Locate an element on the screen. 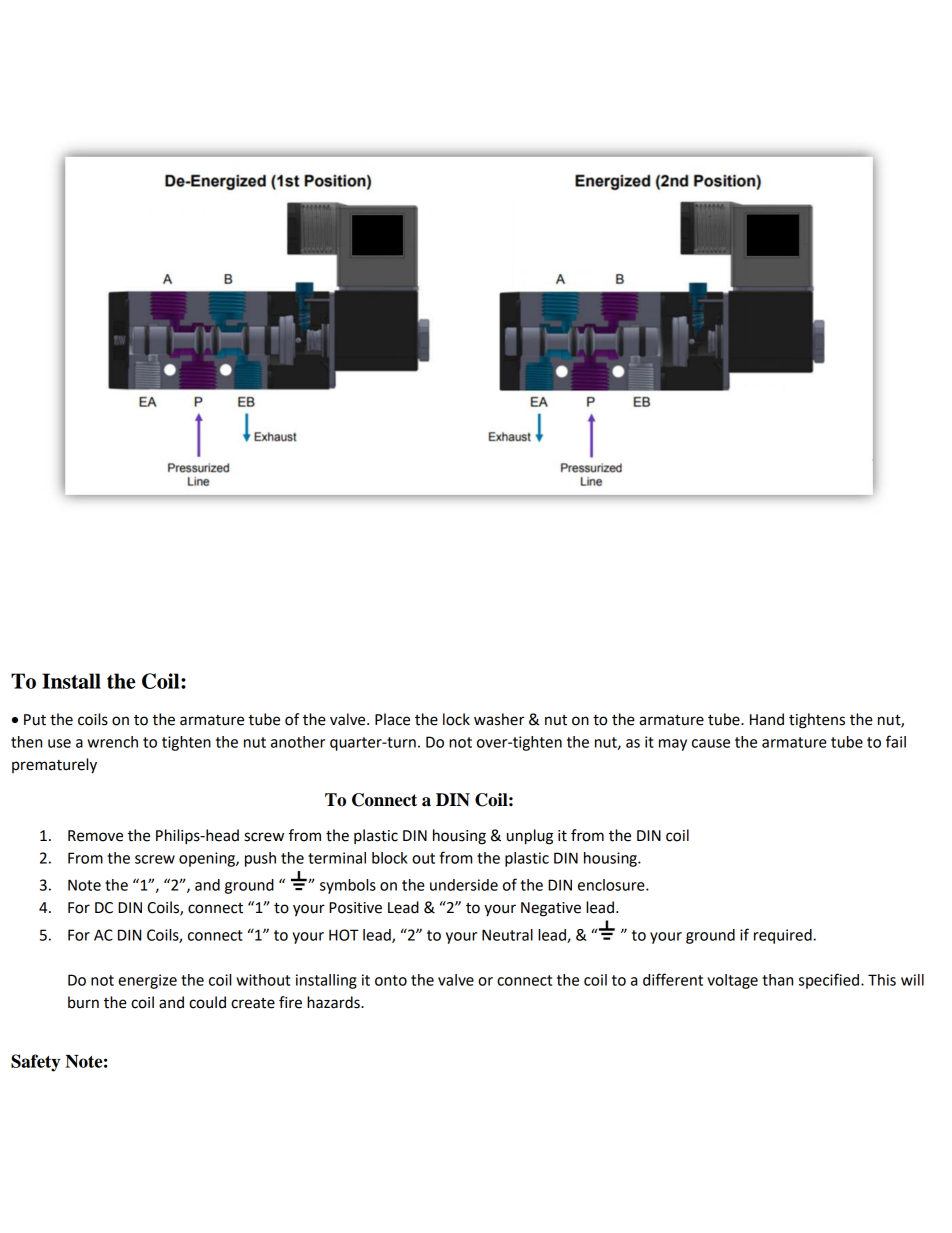 The width and height of the screenshot is (952, 1233). washer is located at coordinates (499, 719).
